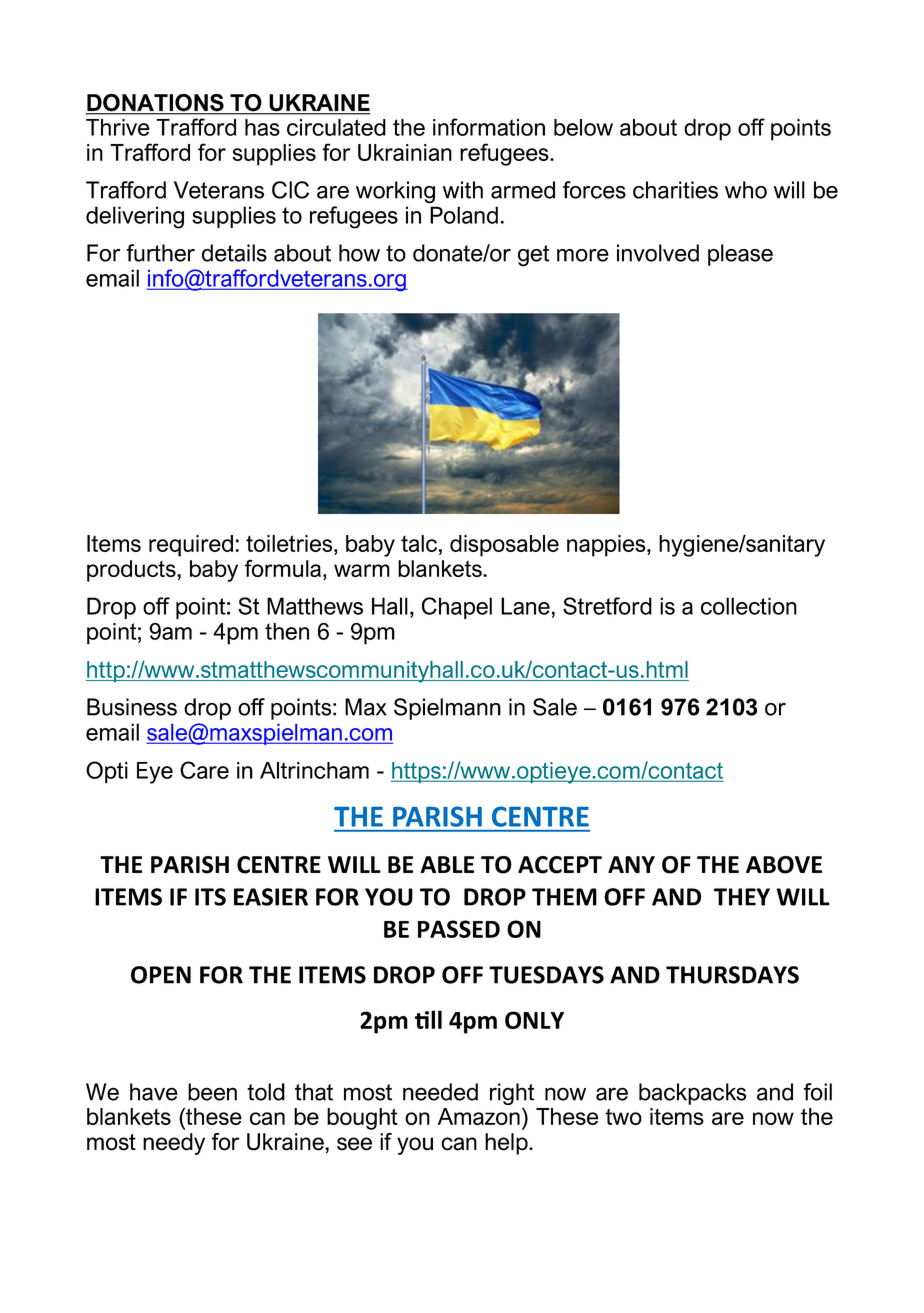 The height and width of the screenshot is (1313, 924). What do you see at coordinates (210, 897) in the screenshot?
I see `ITS` at bounding box center [210, 897].
